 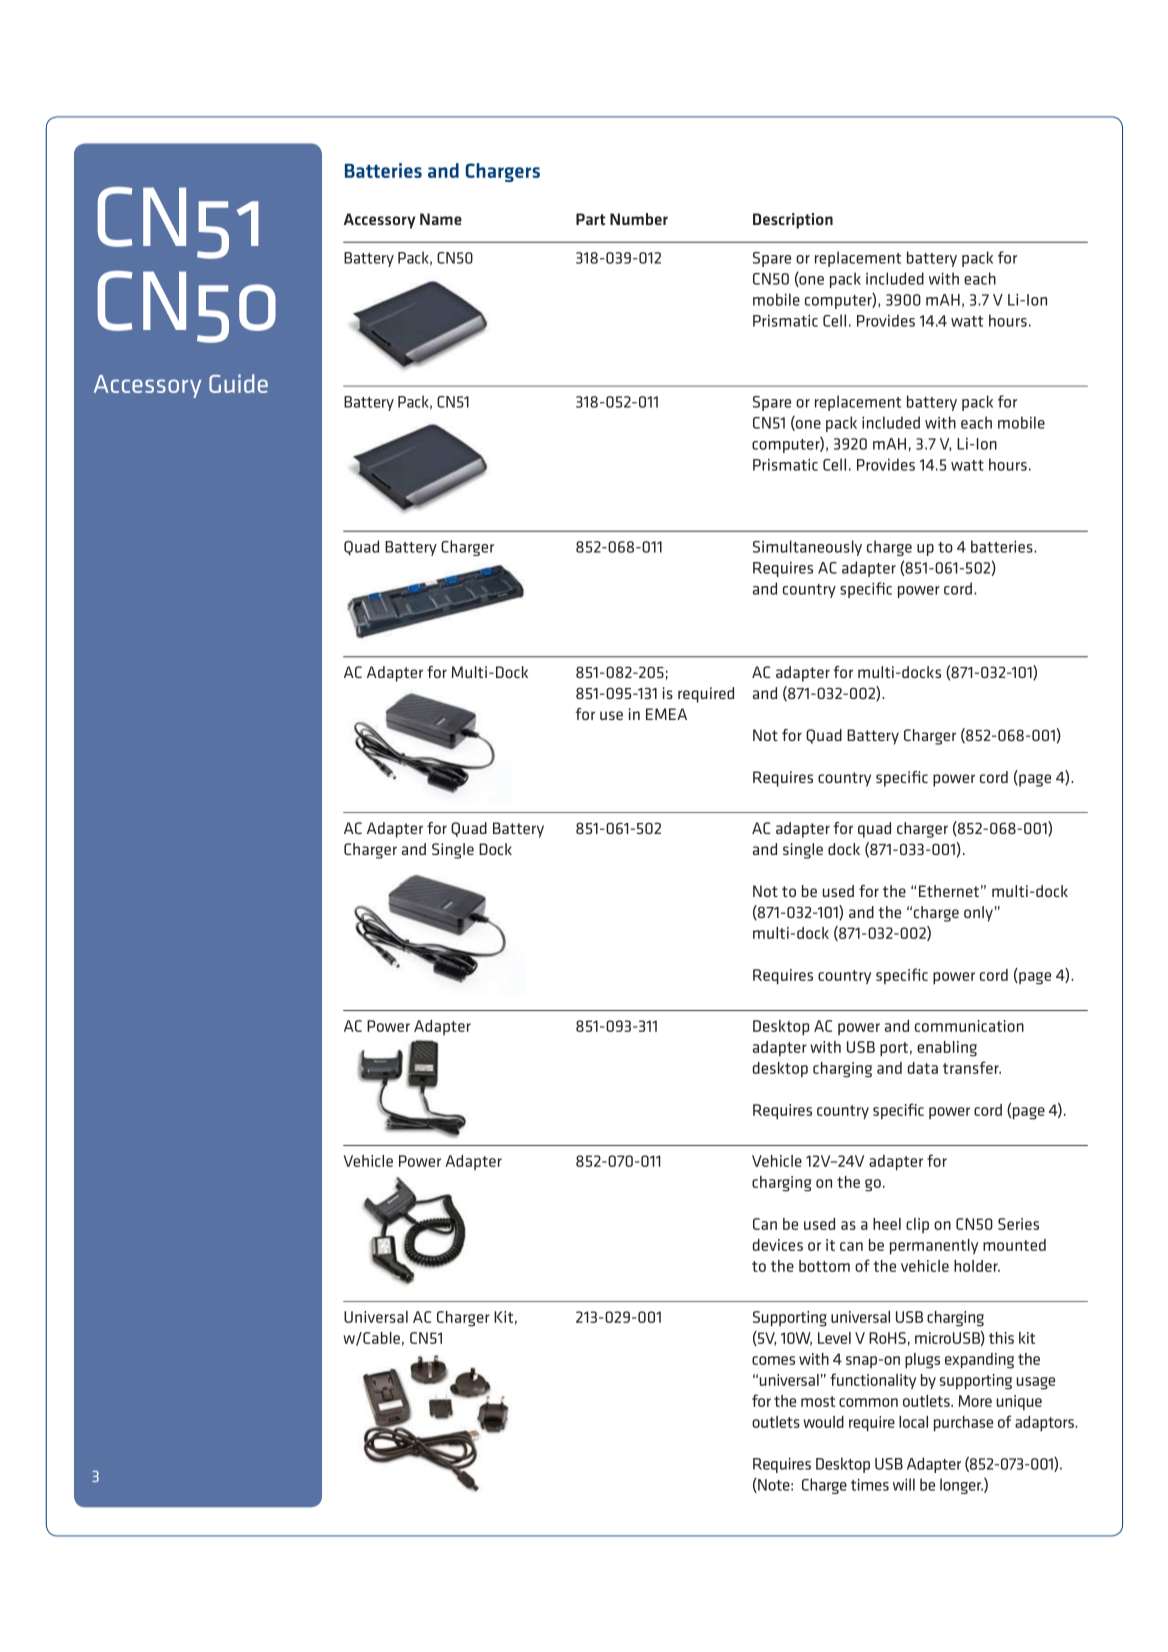 What do you see at coordinates (963, 1424) in the image?
I see `purchase` at bounding box center [963, 1424].
